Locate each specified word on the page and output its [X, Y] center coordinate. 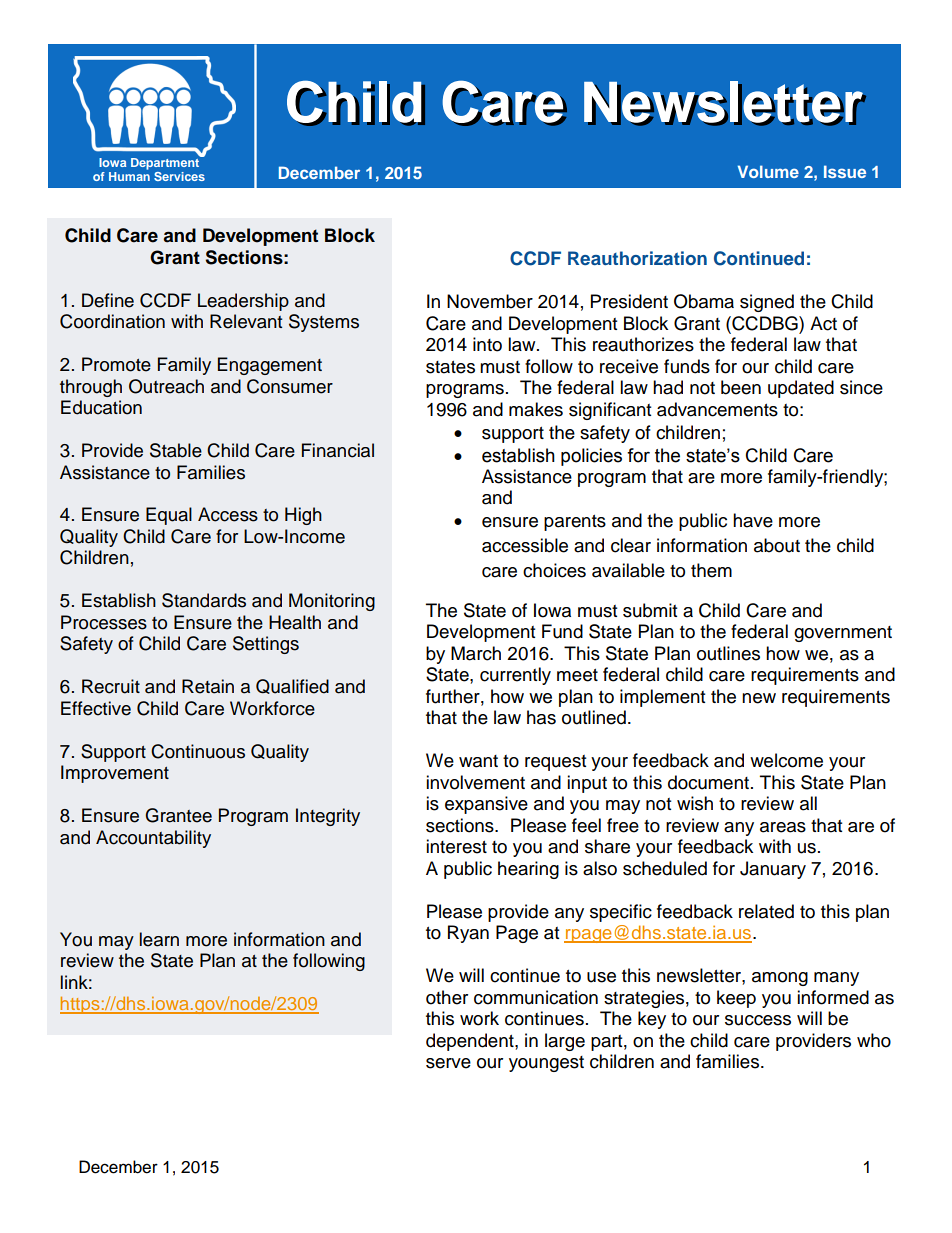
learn [159, 939]
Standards [204, 600]
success [758, 1020]
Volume [768, 171]
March [476, 653]
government [843, 634]
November [490, 301]
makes [536, 409]
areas [783, 827]
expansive [486, 805]
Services [179, 176]
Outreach [166, 386]
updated [801, 389]
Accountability [153, 839]
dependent [471, 1042]
